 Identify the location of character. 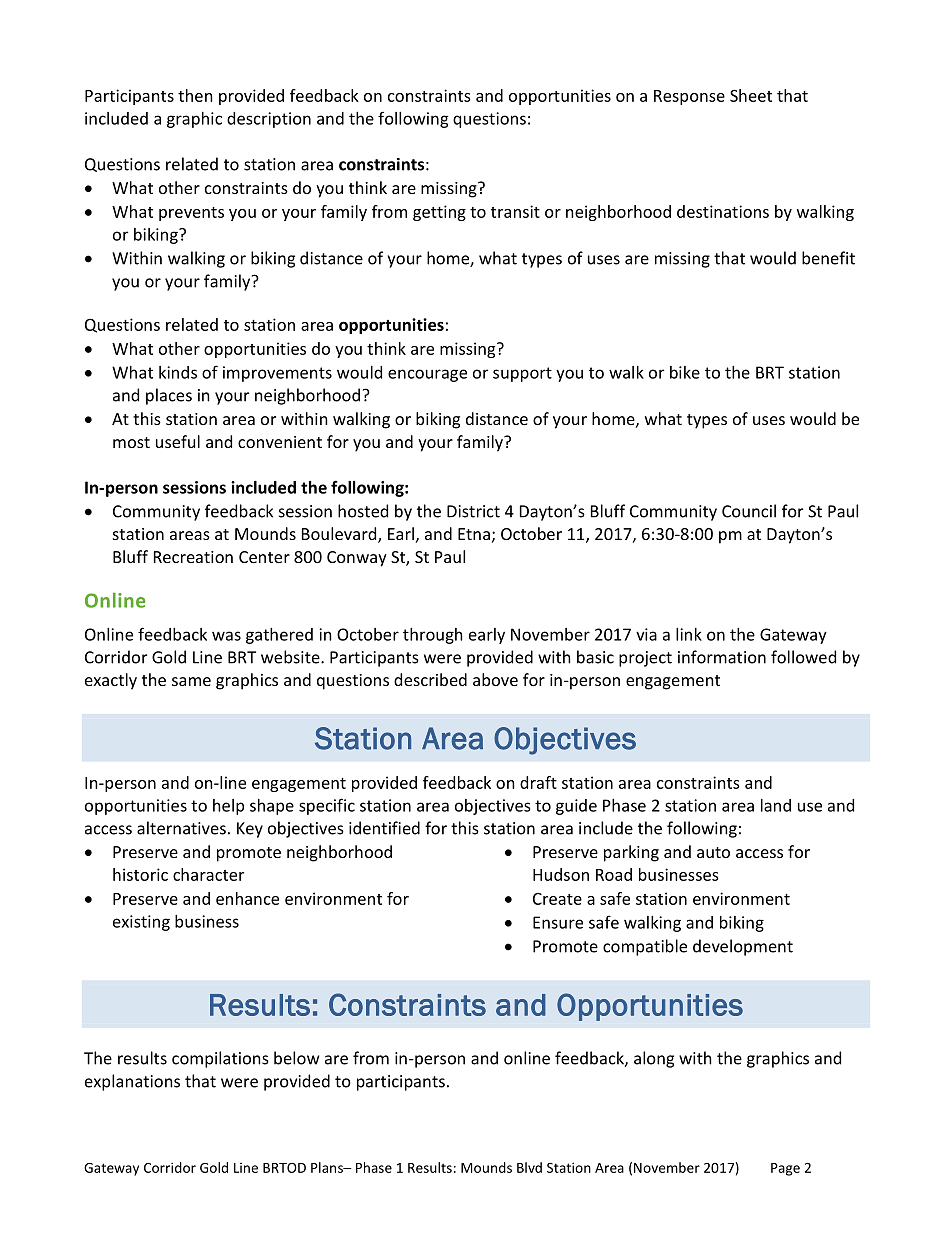
(208, 874).
